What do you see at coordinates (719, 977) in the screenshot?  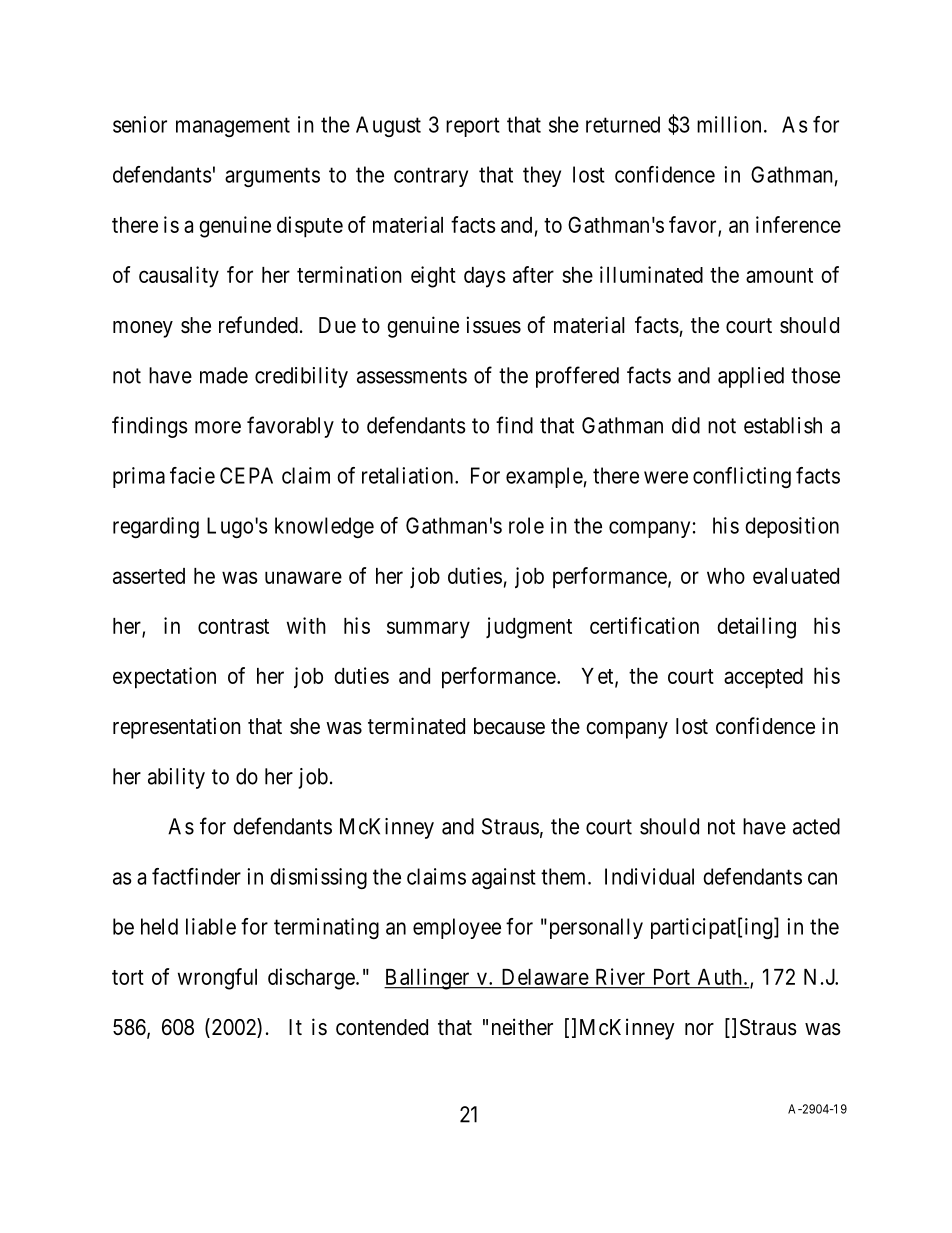 I see `Auth` at bounding box center [719, 977].
